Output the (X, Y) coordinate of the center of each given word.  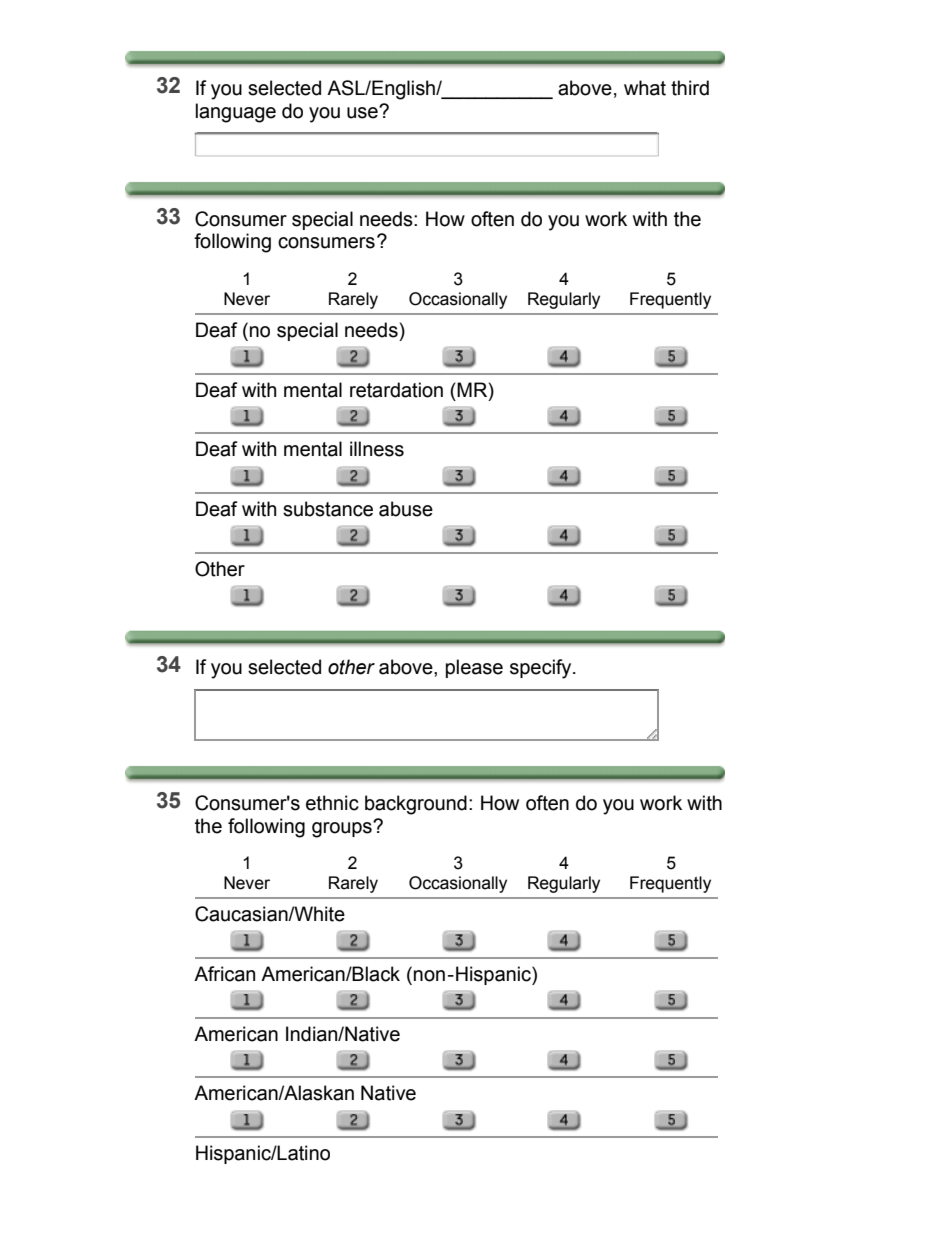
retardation (396, 390)
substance (328, 509)
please (474, 668)
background (416, 805)
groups (343, 829)
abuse (406, 509)
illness (377, 449)
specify (542, 669)
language (236, 113)
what (645, 88)
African (224, 974)
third (690, 88)
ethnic (332, 803)
